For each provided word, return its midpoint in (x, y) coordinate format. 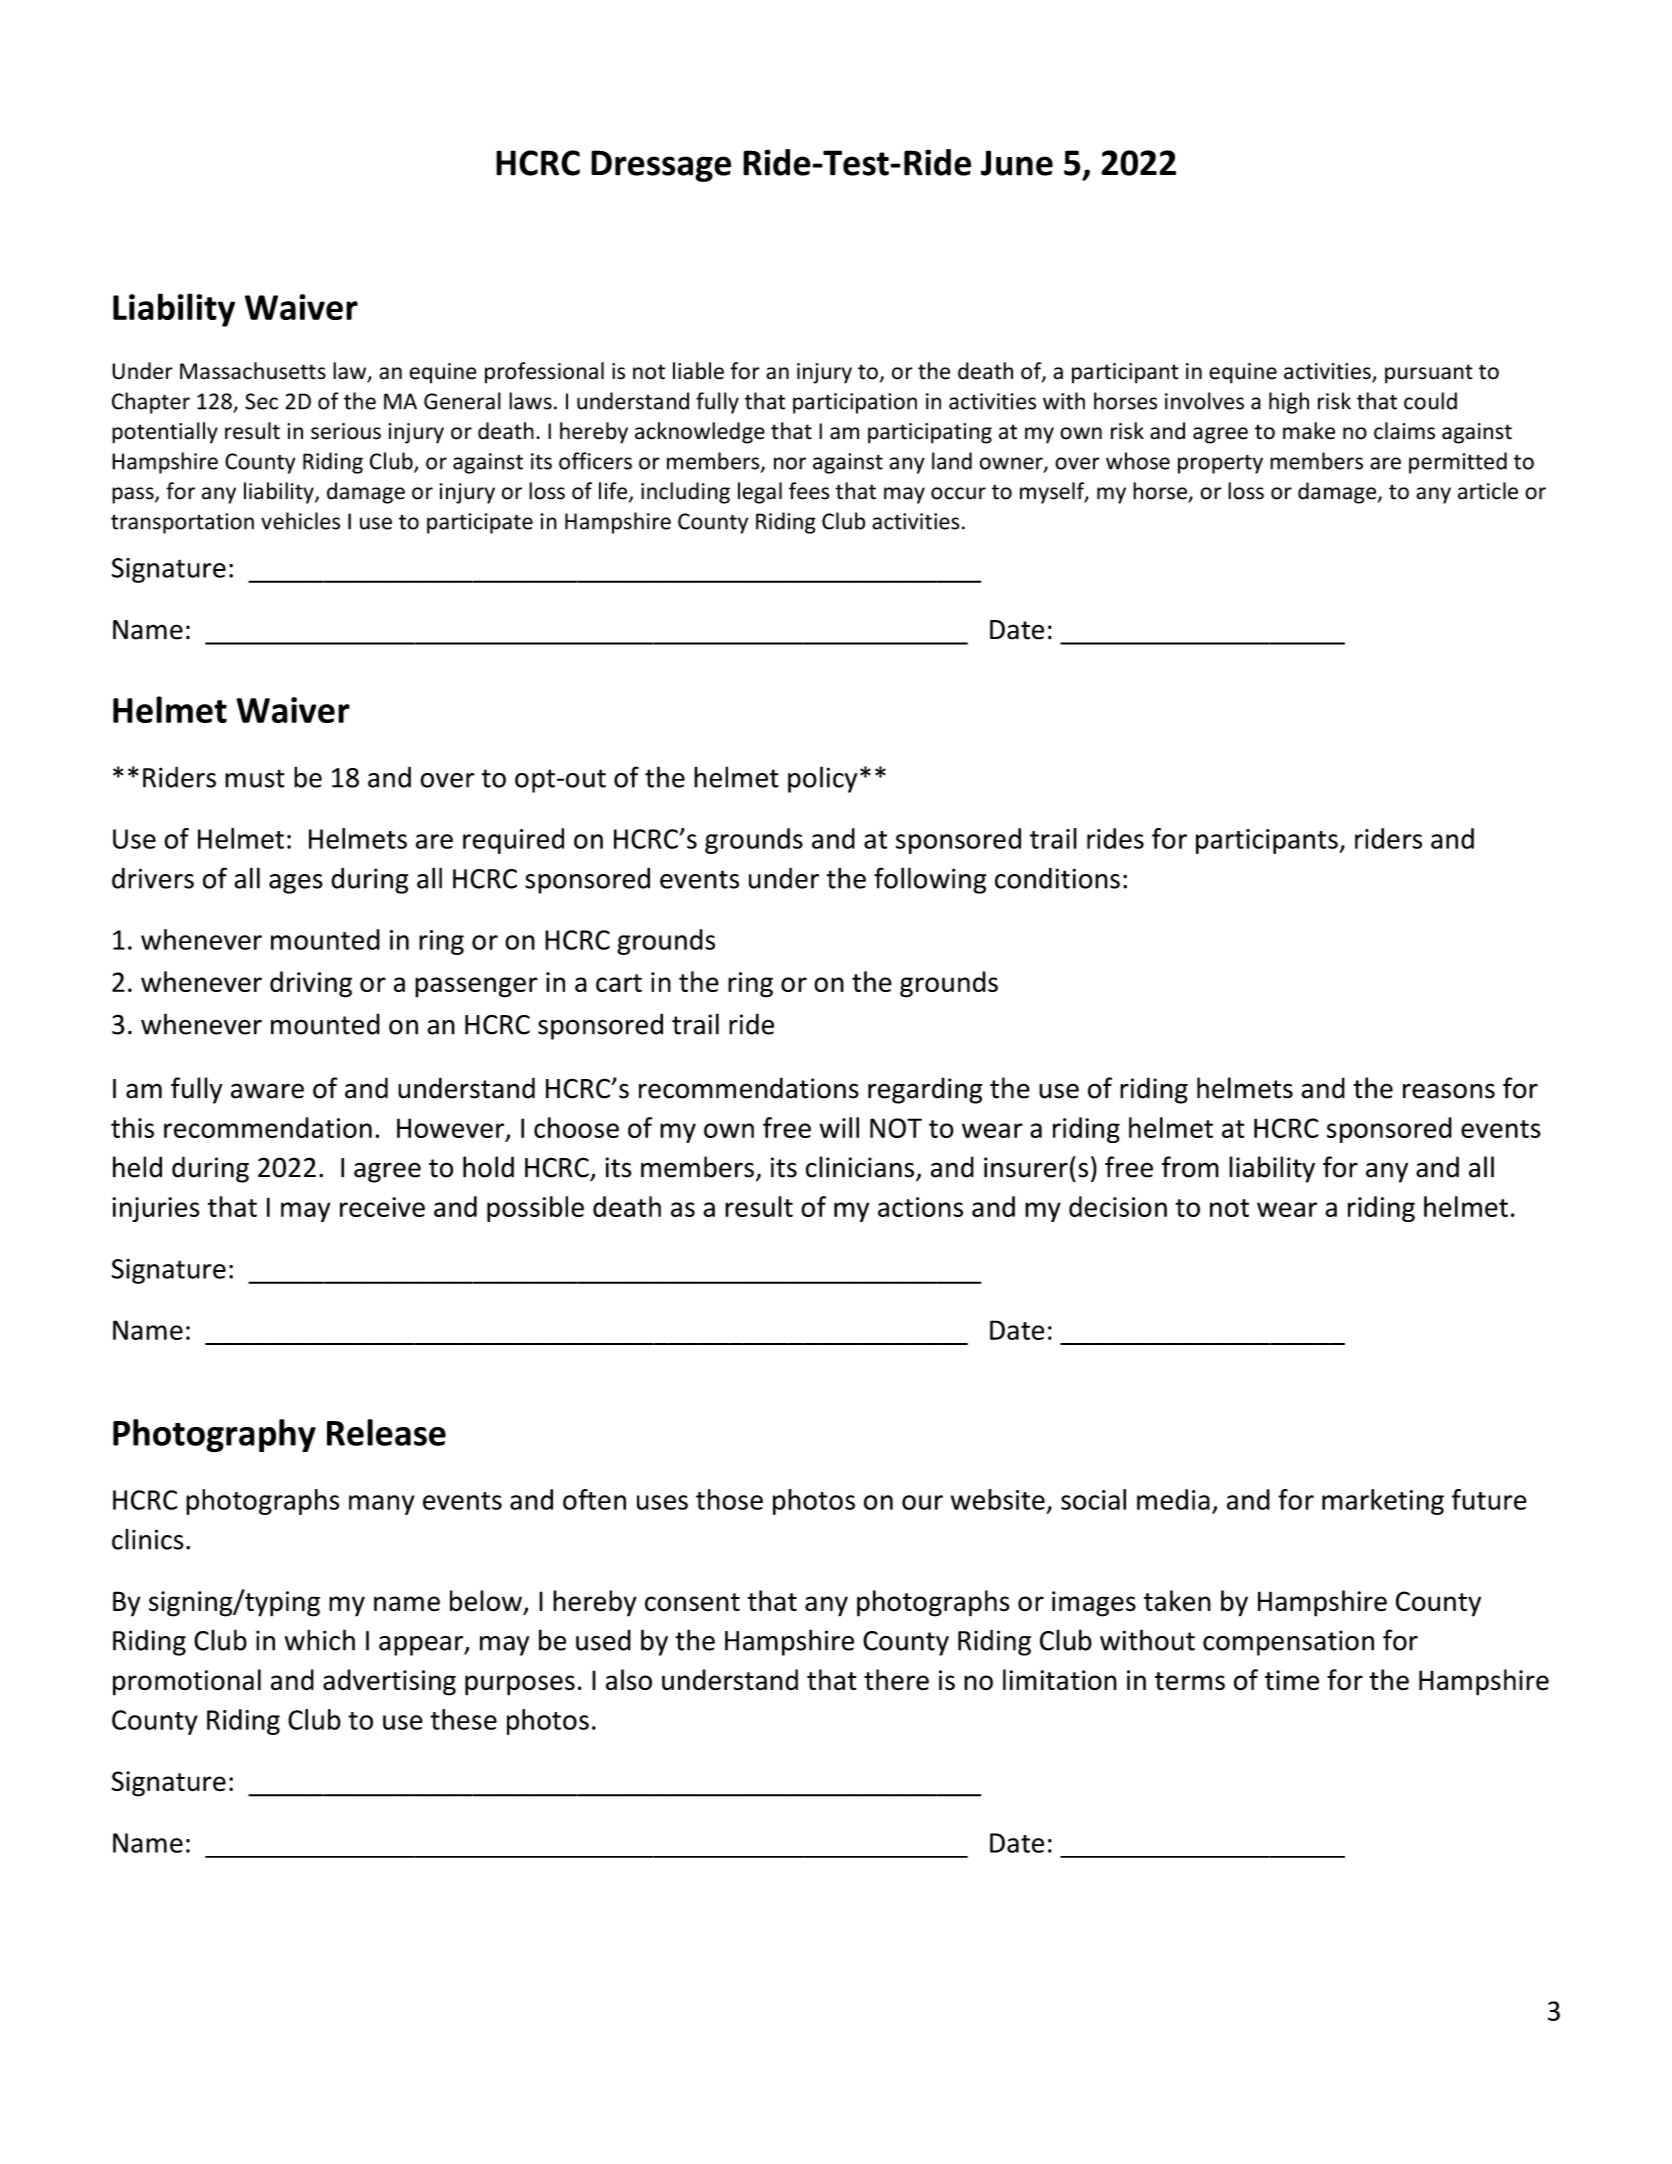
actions (920, 1207)
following (930, 880)
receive (382, 1207)
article (1488, 491)
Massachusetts (253, 371)
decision (1118, 1206)
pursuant (1429, 374)
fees (809, 491)
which (320, 1640)
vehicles (300, 521)
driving (311, 984)
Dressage (661, 166)
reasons (1449, 1091)
